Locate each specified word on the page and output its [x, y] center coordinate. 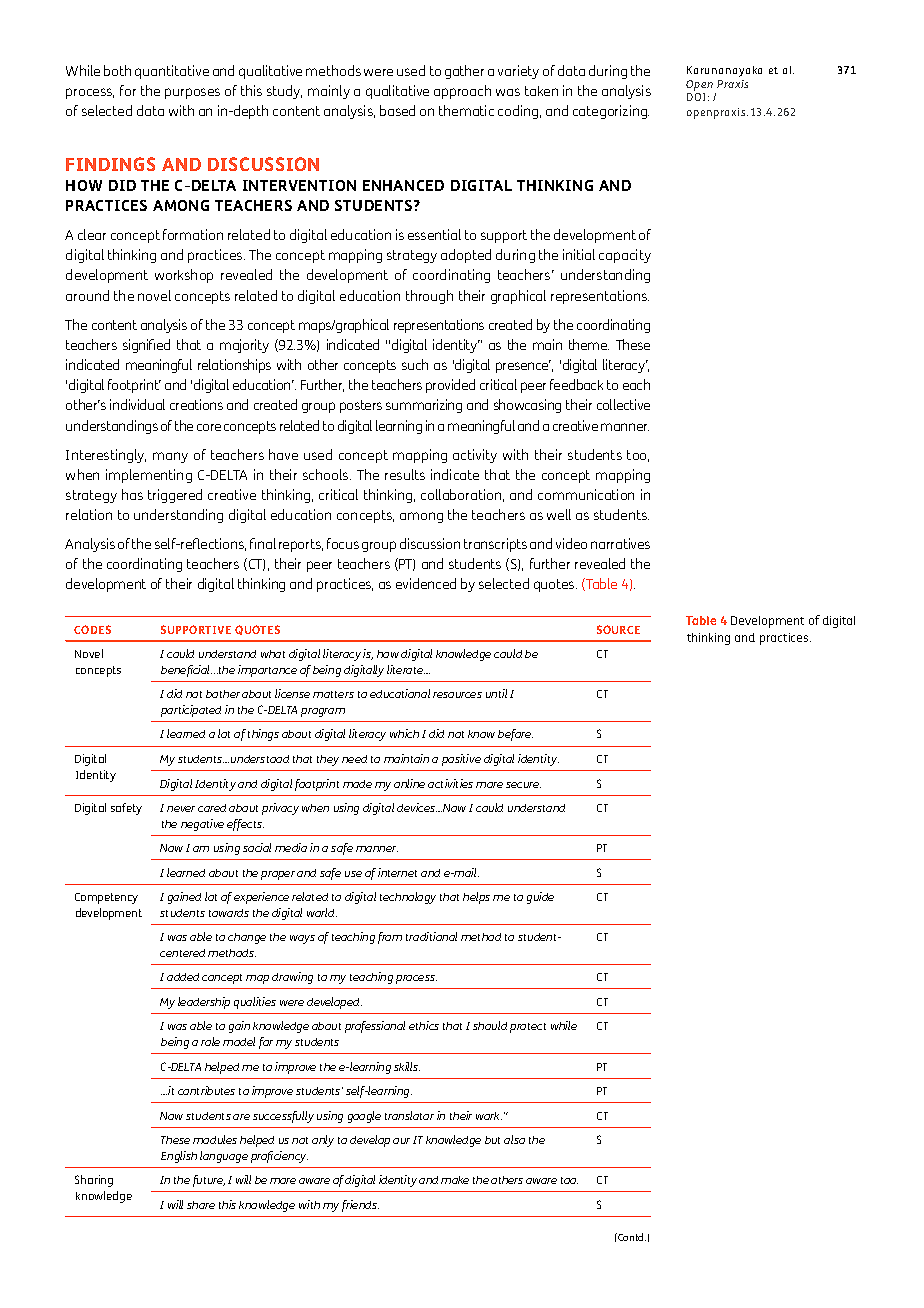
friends [360, 1206]
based [397, 110]
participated [191, 711]
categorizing [611, 112]
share [201, 1205]
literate [406, 669]
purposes [192, 93]
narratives [620, 543]
